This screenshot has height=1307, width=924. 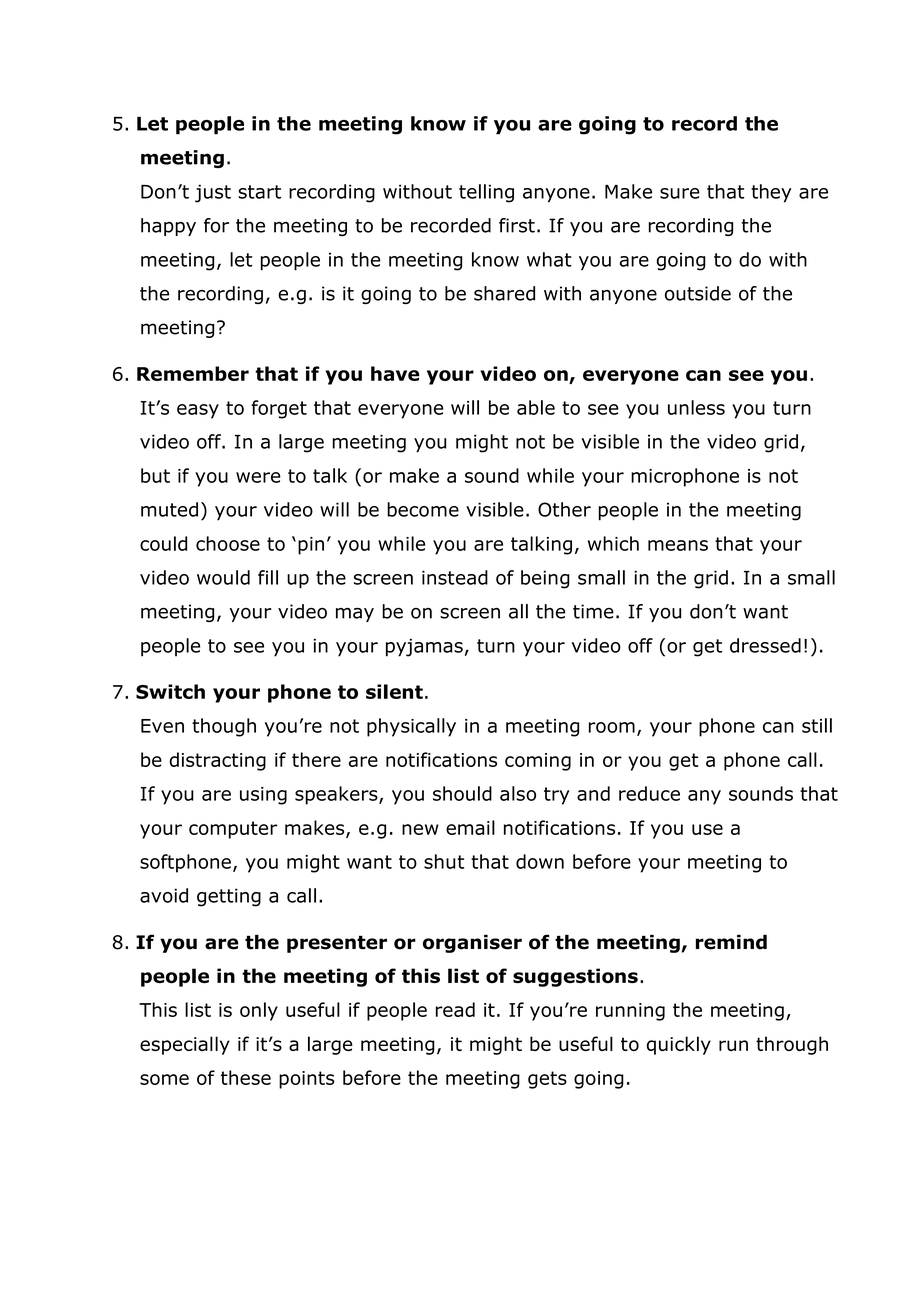 I want to click on first, so click(x=517, y=225).
